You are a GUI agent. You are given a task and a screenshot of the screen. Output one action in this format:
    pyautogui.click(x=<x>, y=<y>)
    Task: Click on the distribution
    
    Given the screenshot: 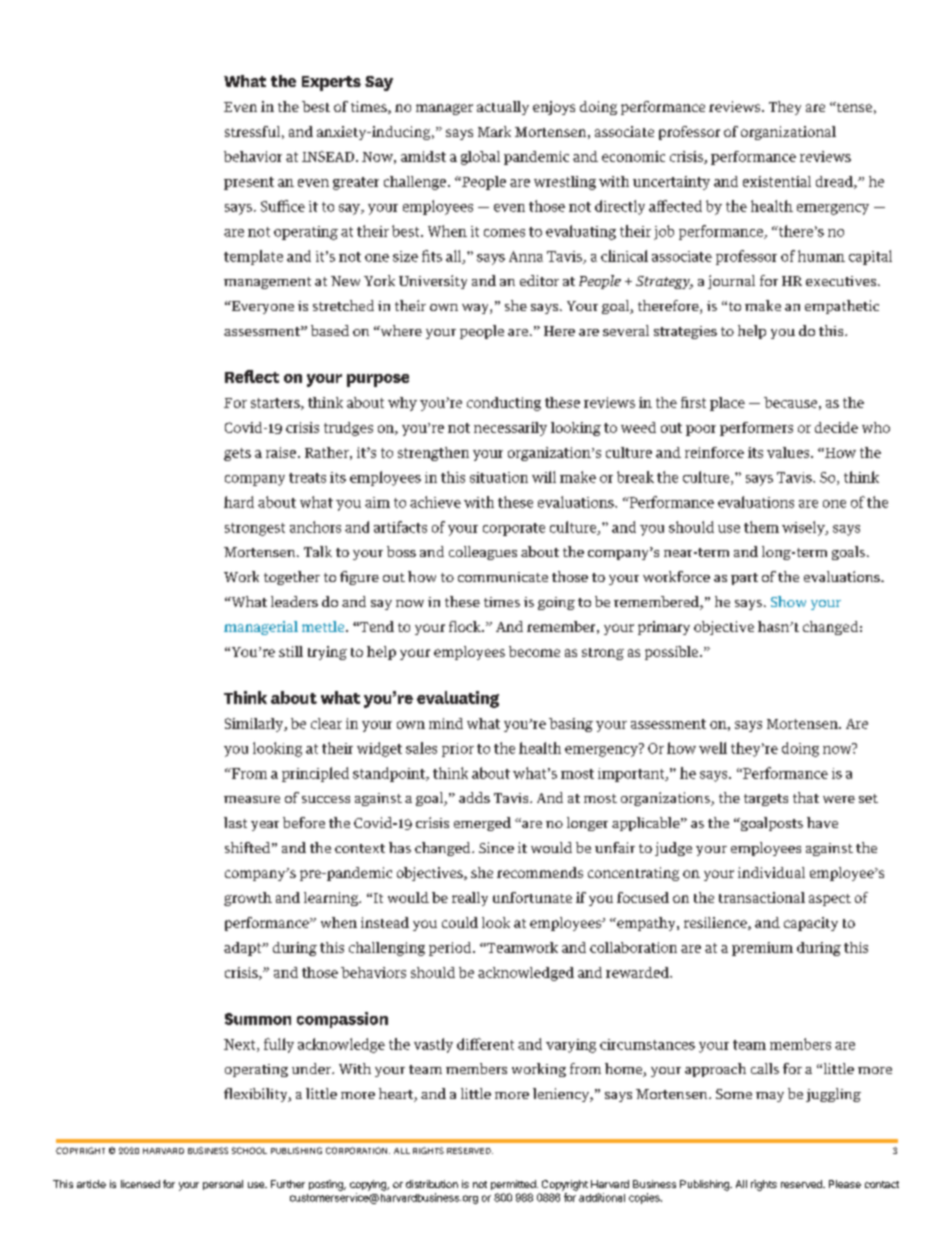 What is the action you would take?
    pyautogui.click(x=432, y=1184)
